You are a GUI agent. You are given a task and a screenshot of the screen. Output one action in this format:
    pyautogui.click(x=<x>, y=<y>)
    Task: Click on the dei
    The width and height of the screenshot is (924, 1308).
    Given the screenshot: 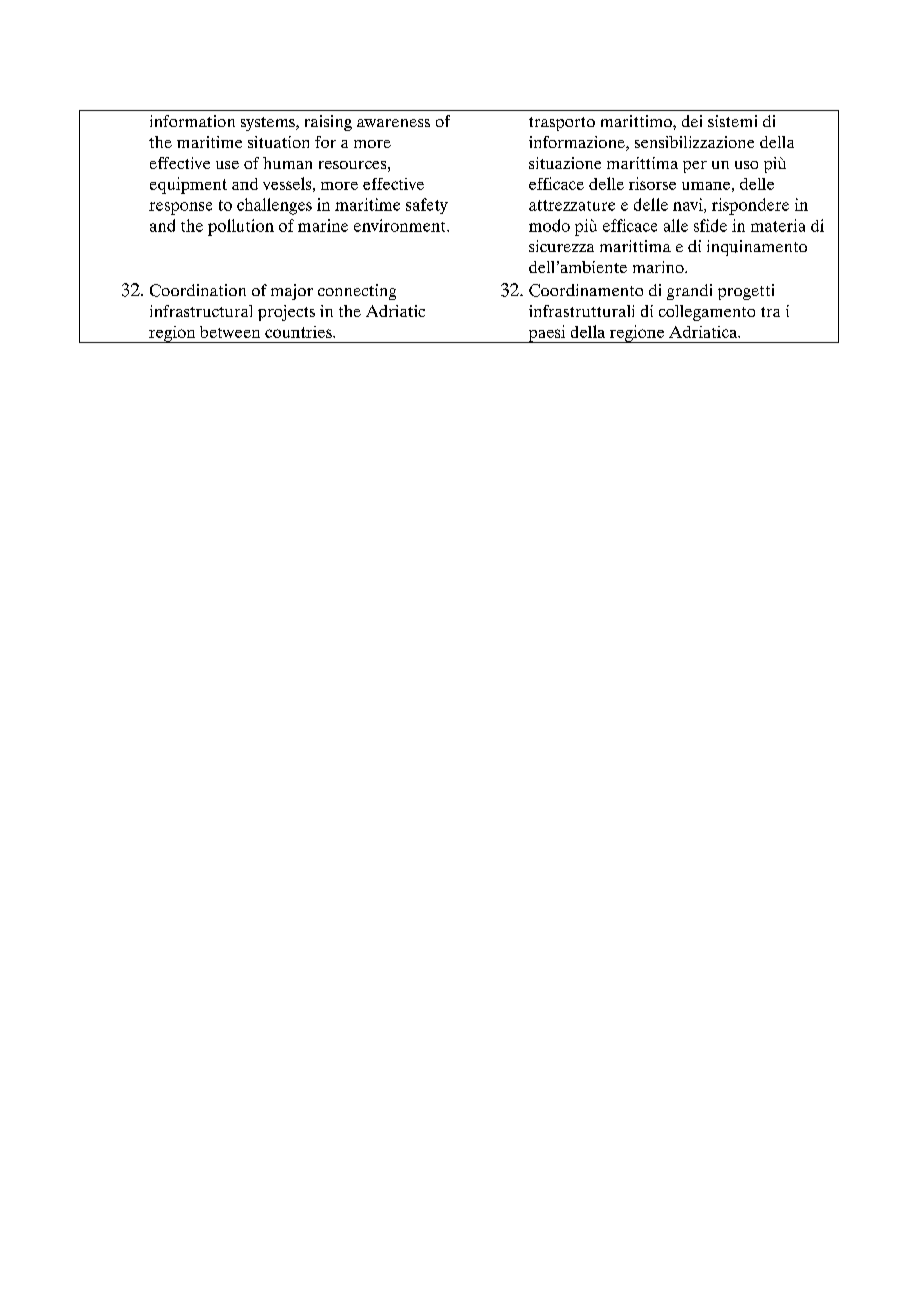 What is the action you would take?
    pyautogui.click(x=692, y=121)
